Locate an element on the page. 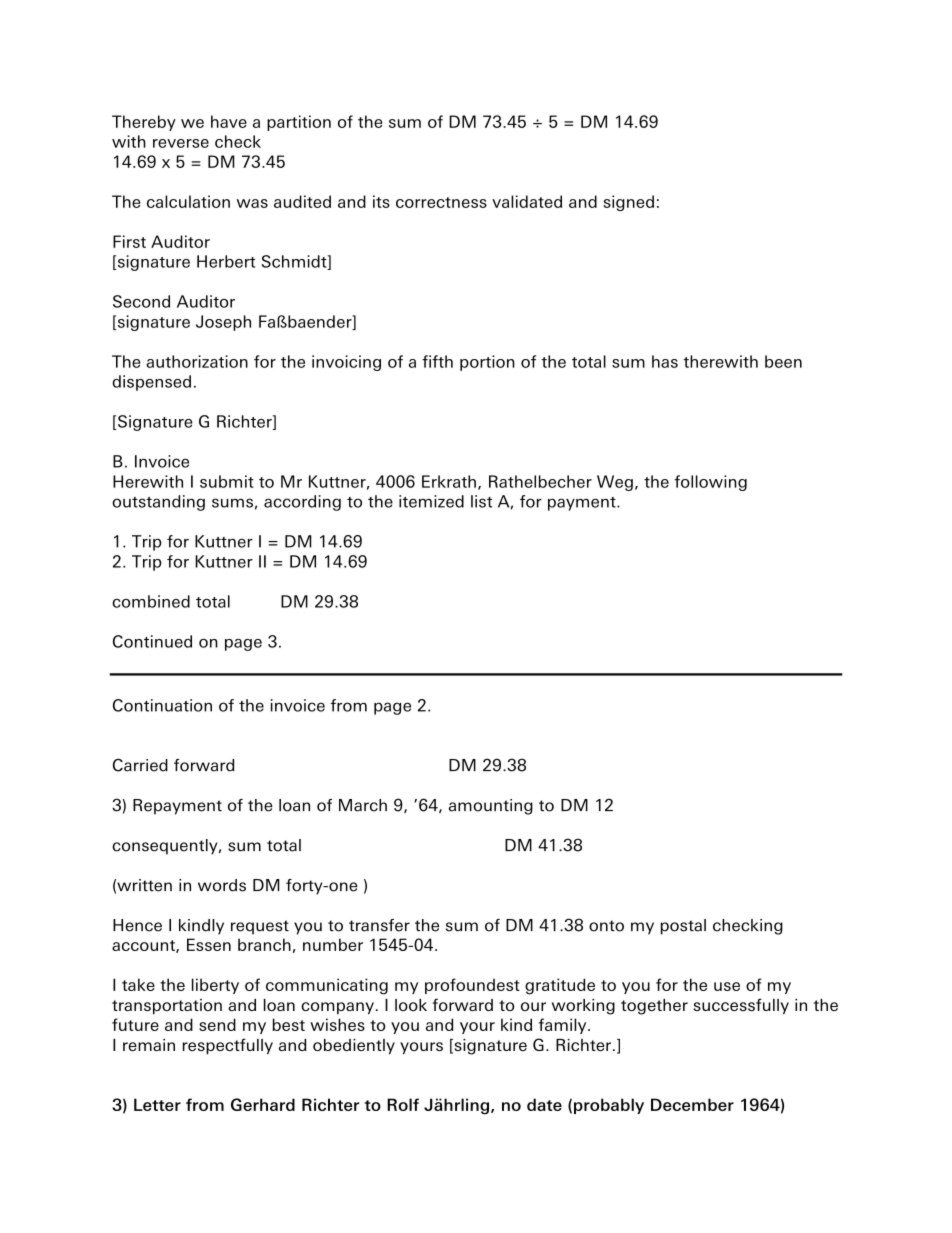  has is located at coordinates (665, 361).
